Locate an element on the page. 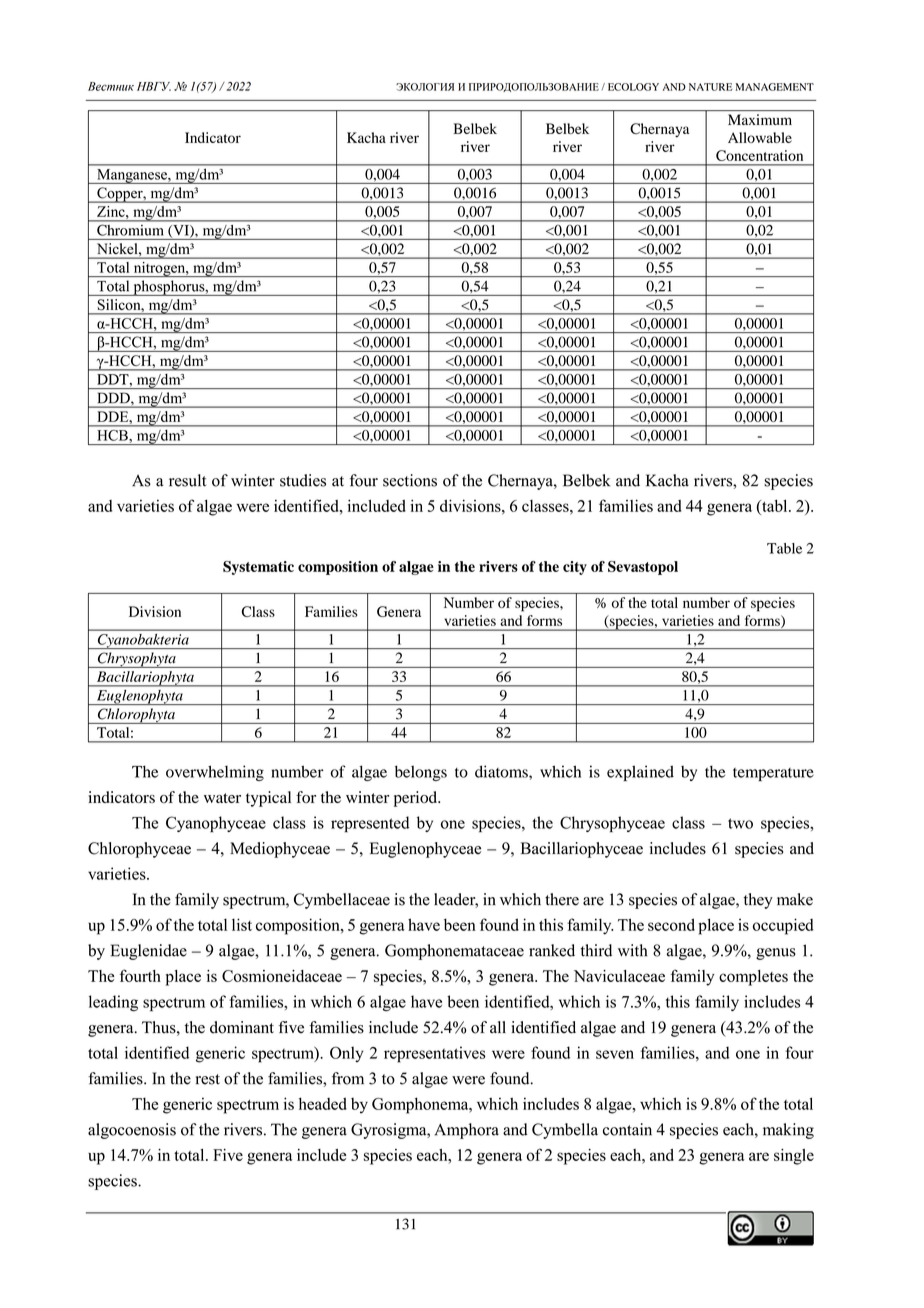 This page has width=924, height=1308. sections is located at coordinates (410, 480).
